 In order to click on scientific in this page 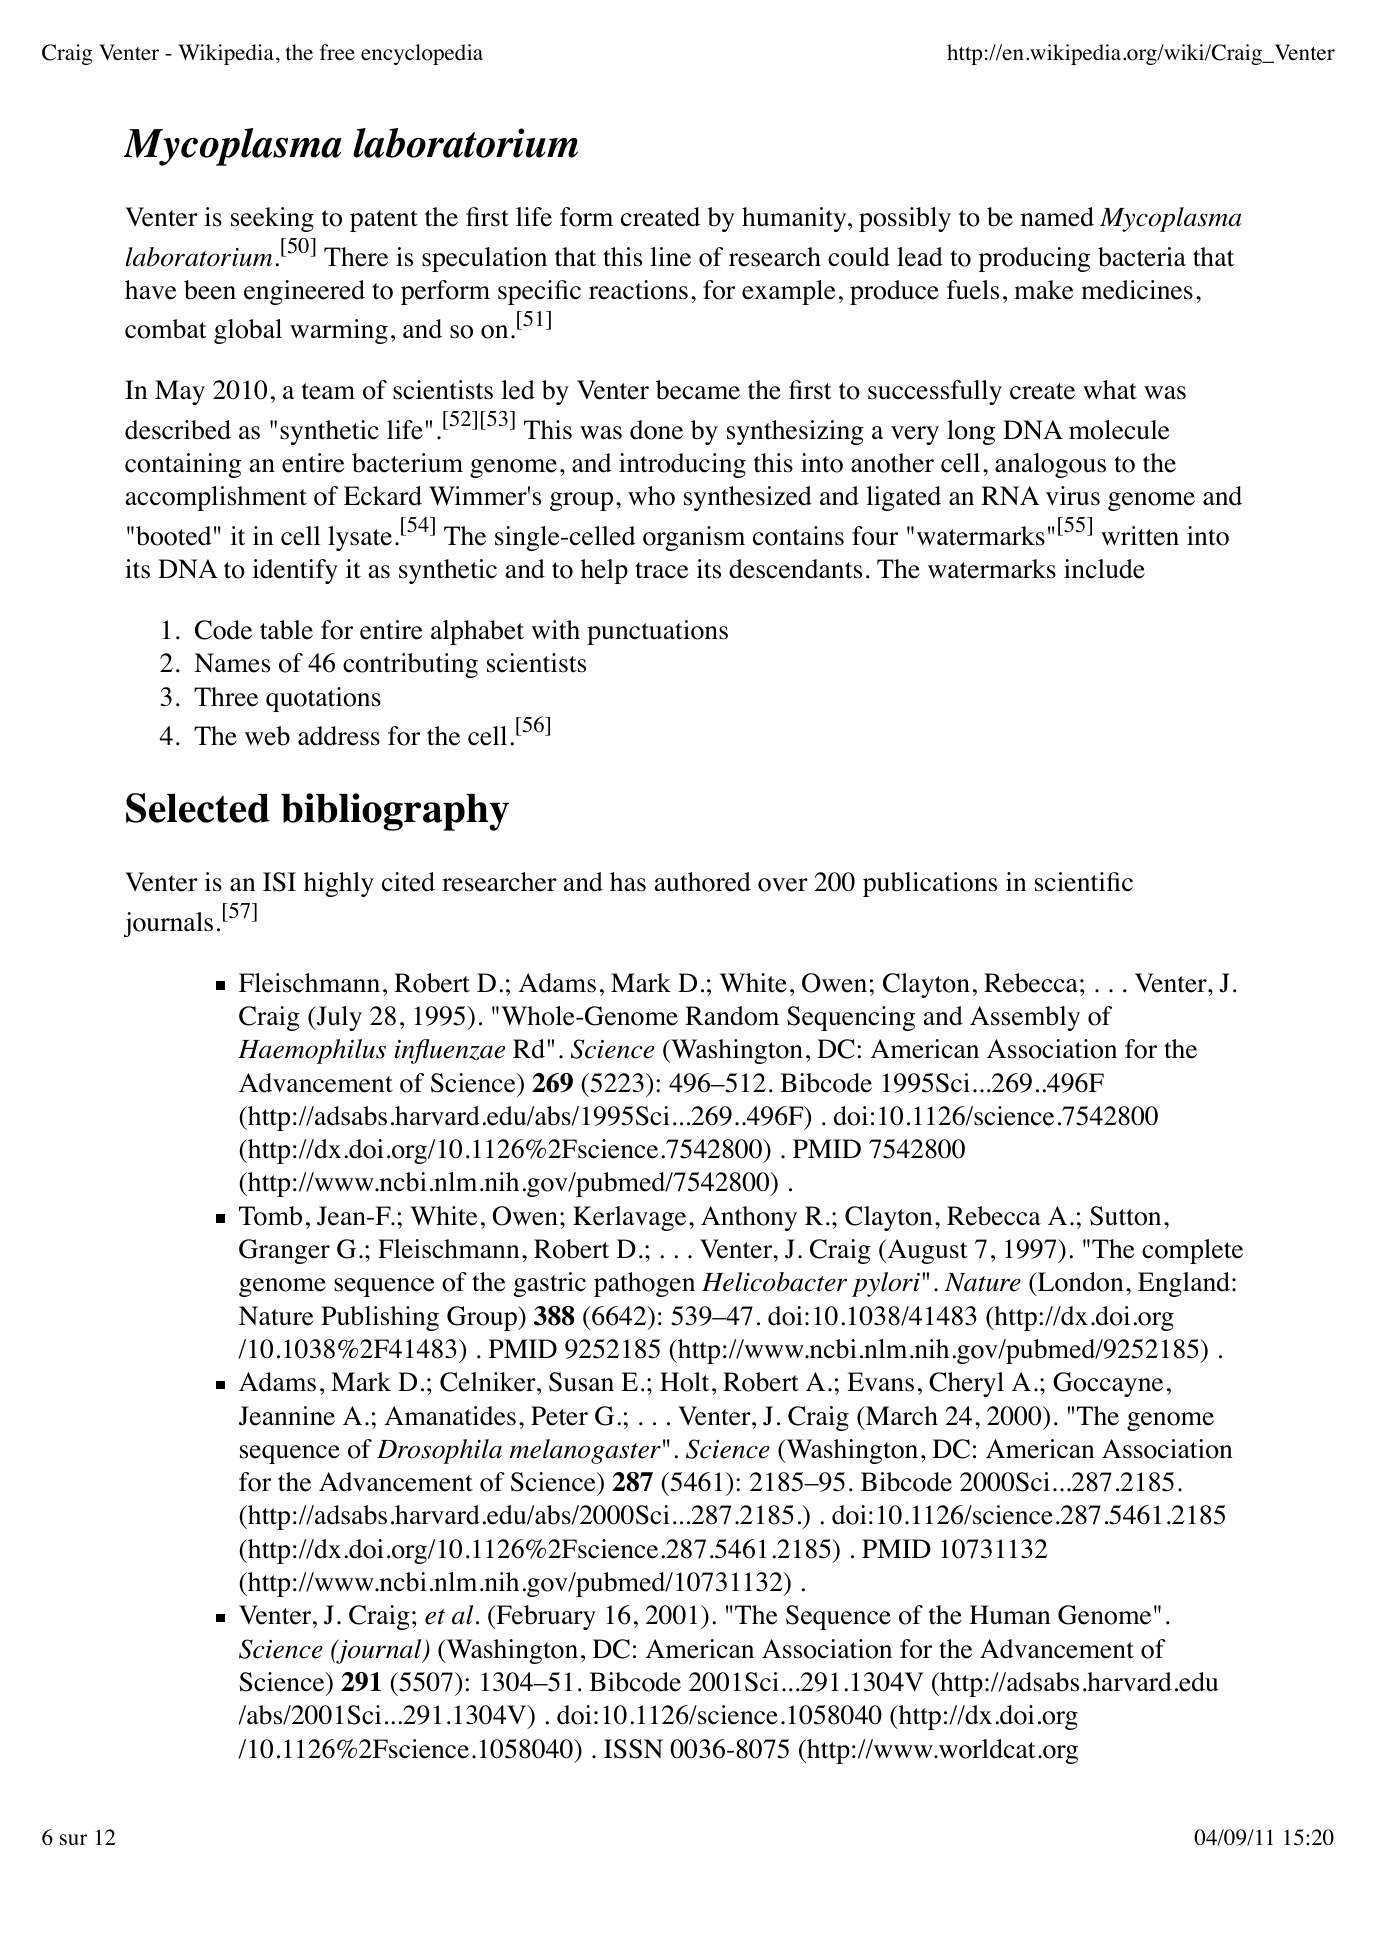, I will do `click(1084, 882)`.
